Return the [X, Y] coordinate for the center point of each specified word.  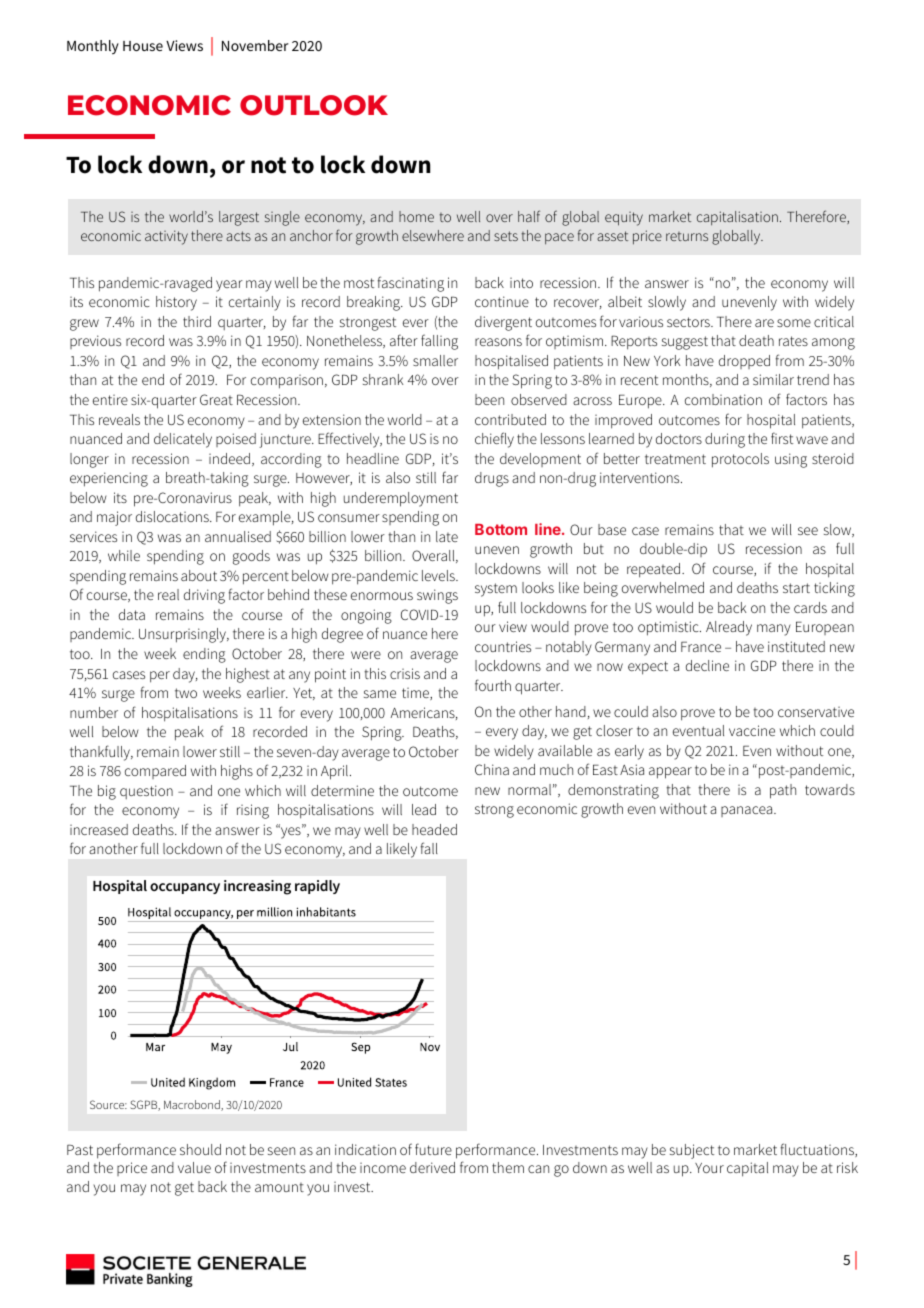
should [200, 1149]
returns [687, 236]
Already [729, 628]
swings [437, 596]
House [143, 46]
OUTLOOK [314, 105]
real [168, 594]
